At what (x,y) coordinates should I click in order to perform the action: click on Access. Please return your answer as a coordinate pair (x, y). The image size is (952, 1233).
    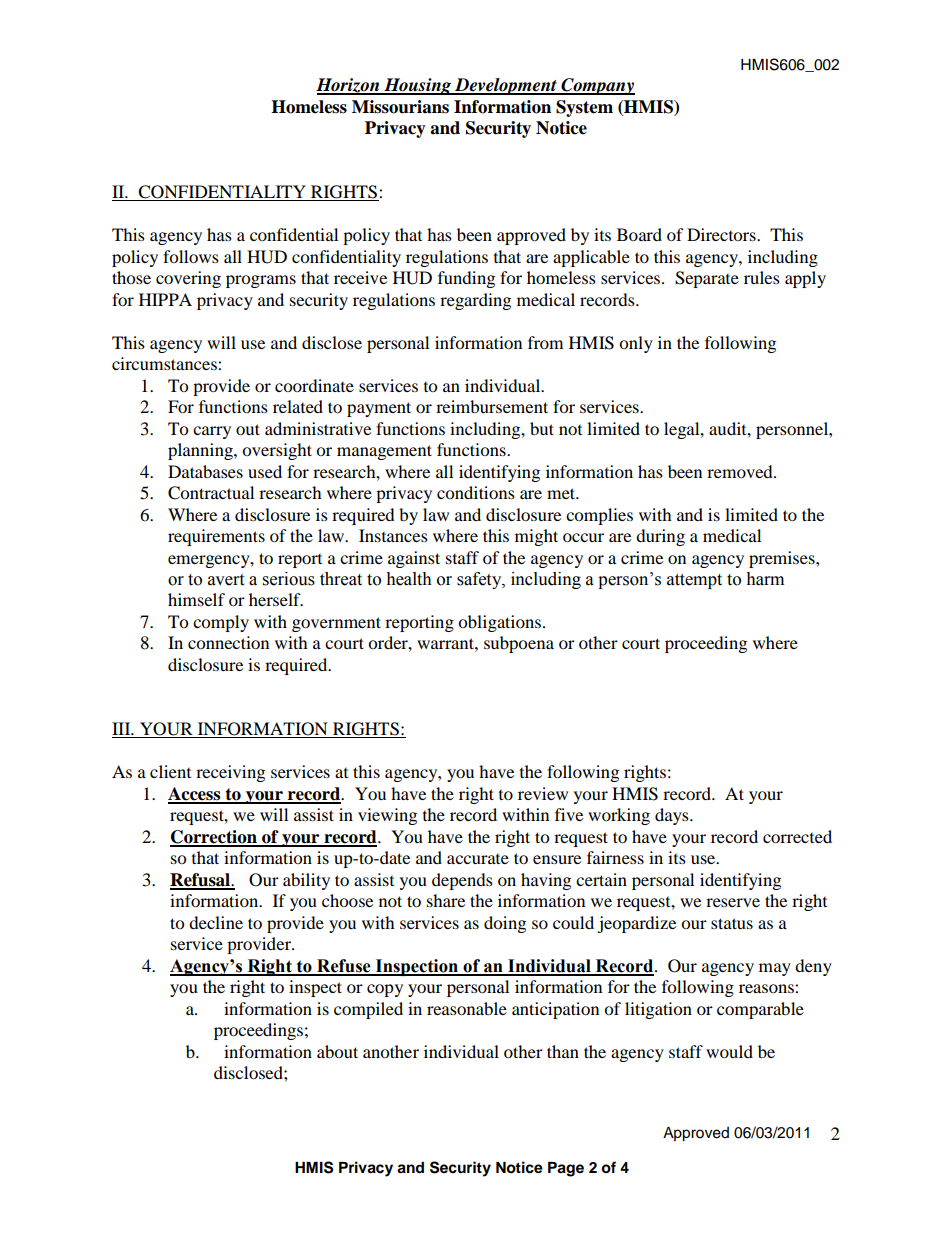
    Looking at the image, I should click on (195, 795).
